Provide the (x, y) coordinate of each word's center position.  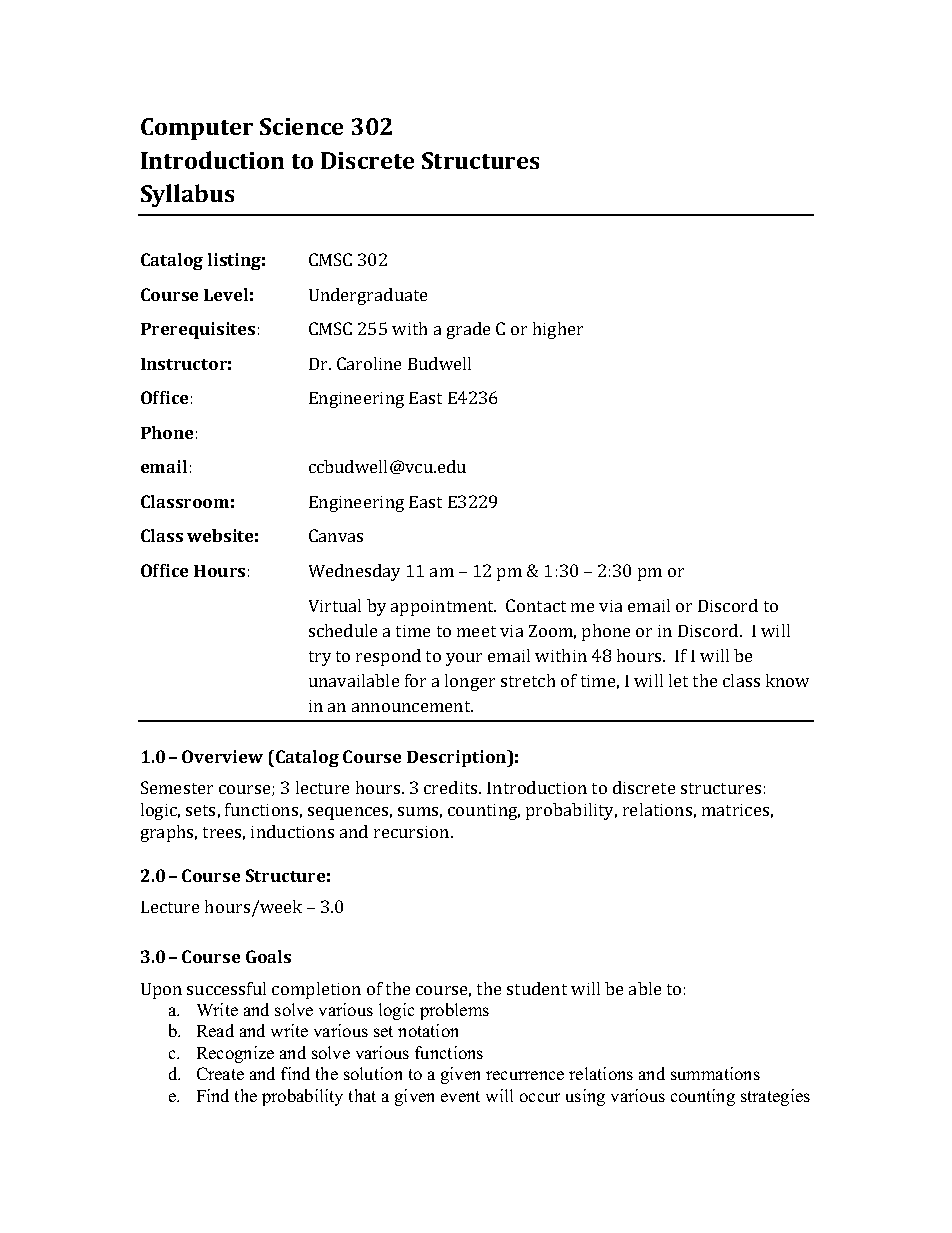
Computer (197, 129)
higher (558, 330)
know (787, 680)
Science (301, 126)
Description (458, 758)
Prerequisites (198, 330)
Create (220, 1073)
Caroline (369, 363)
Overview (222, 756)
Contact (536, 605)
